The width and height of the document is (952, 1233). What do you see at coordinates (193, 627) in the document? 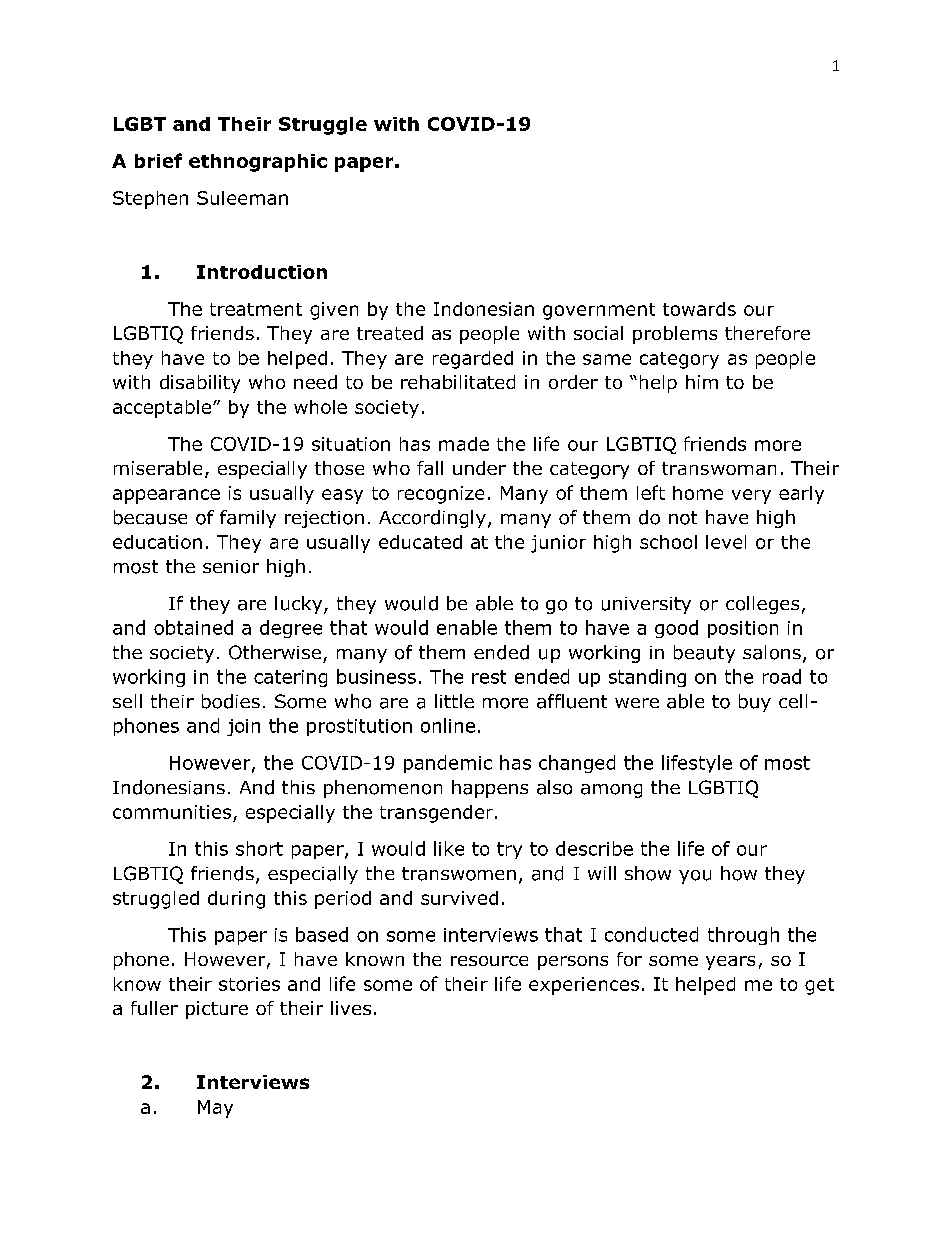
I see `obtained` at bounding box center [193, 627].
